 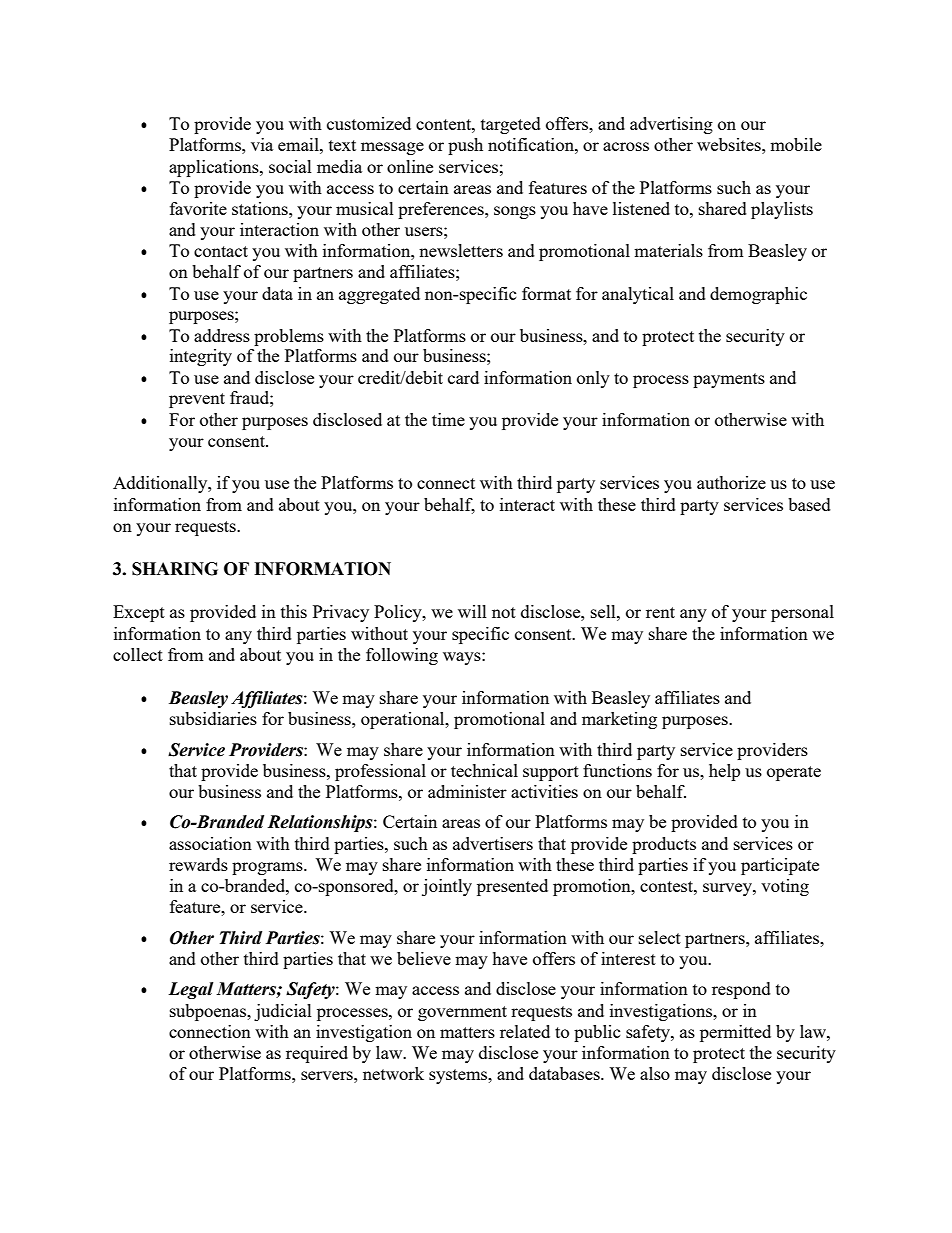 What do you see at coordinates (210, 843) in the image?
I see `association` at bounding box center [210, 843].
